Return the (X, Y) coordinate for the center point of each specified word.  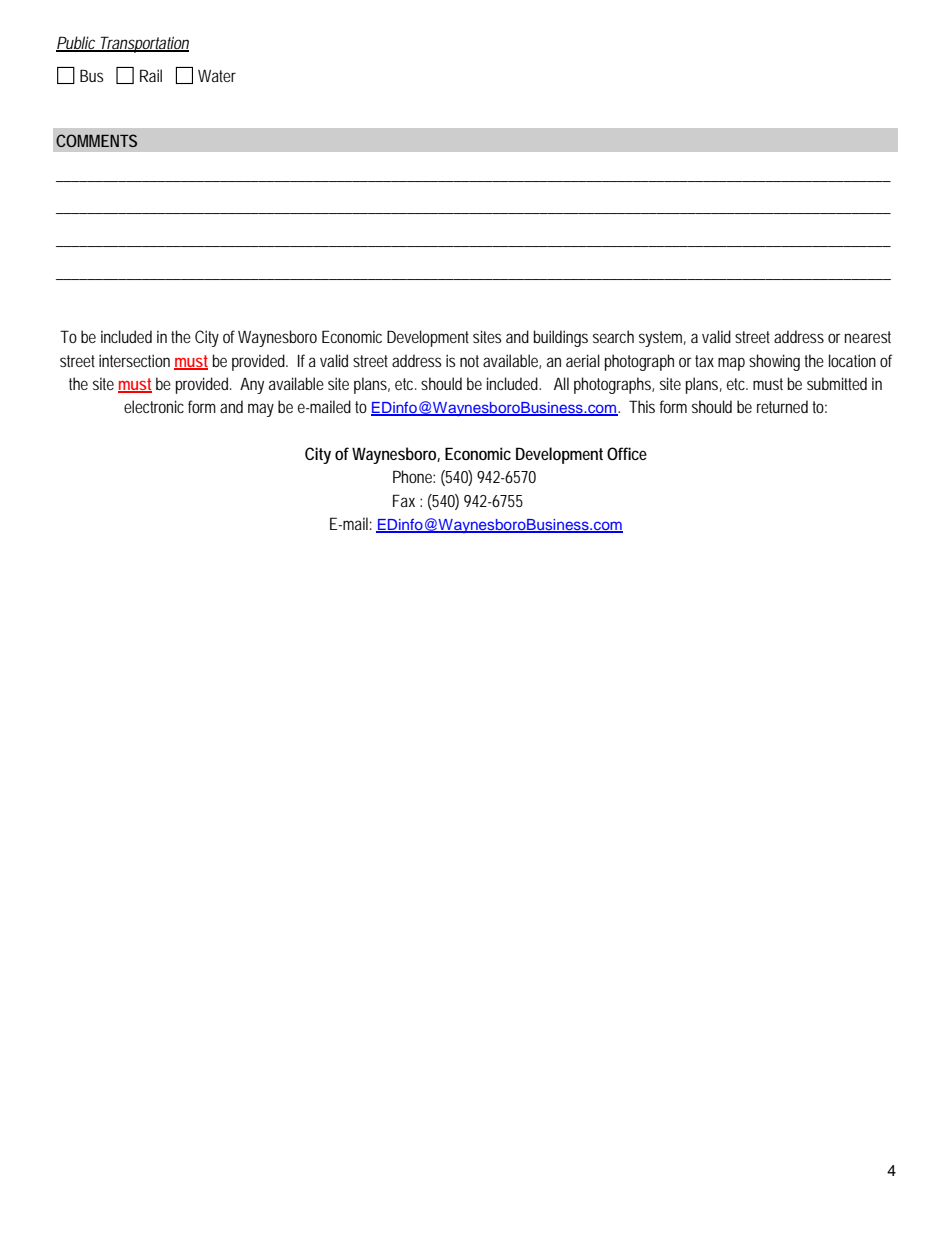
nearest (868, 337)
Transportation (142, 44)
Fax (404, 500)
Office (627, 453)
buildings (561, 338)
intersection (134, 360)
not (469, 361)
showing (774, 362)
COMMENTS (96, 140)
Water (217, 75)
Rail (151, 75)
